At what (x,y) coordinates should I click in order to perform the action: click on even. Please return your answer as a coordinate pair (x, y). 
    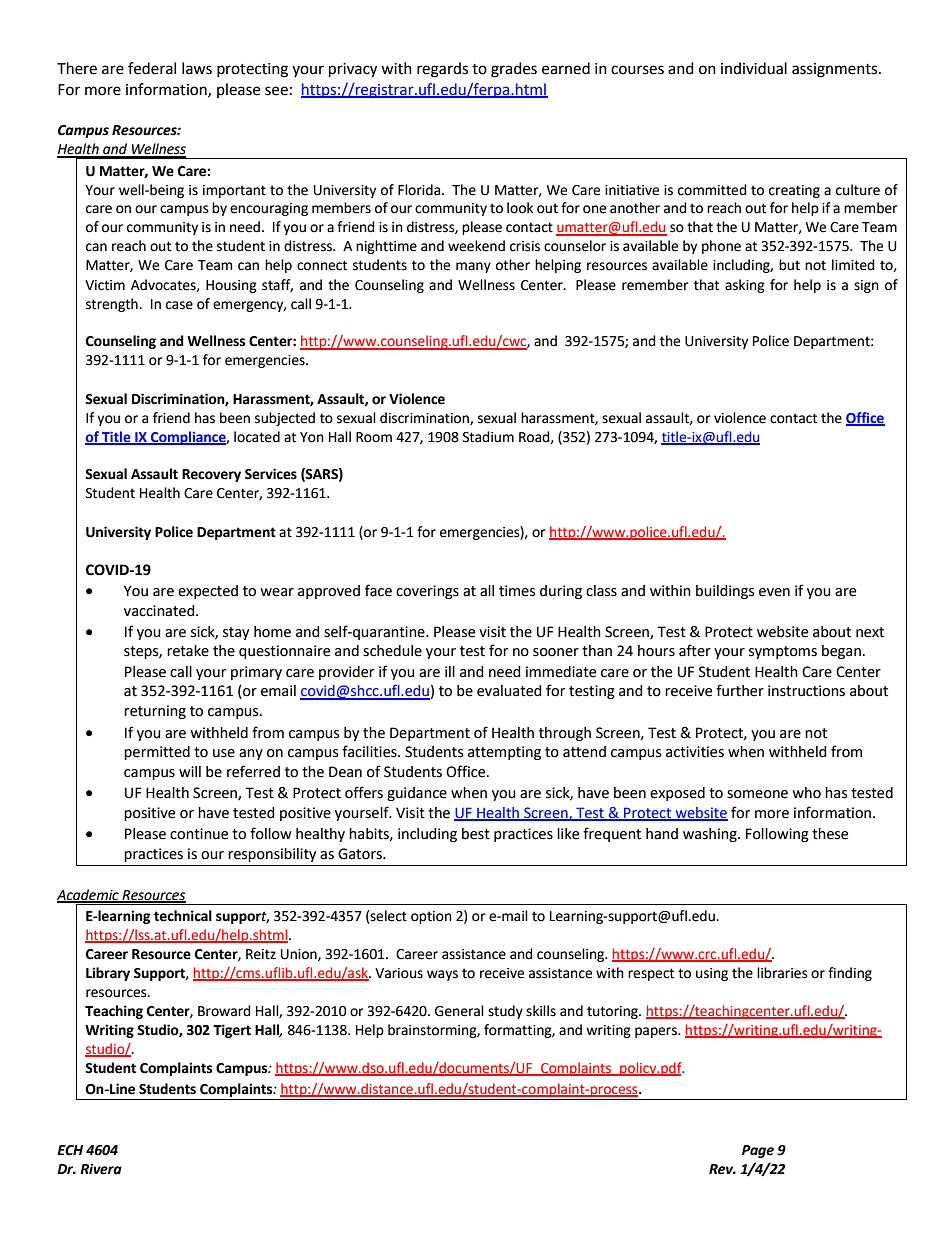
    Looking at the image, I should click on (774, 592).
